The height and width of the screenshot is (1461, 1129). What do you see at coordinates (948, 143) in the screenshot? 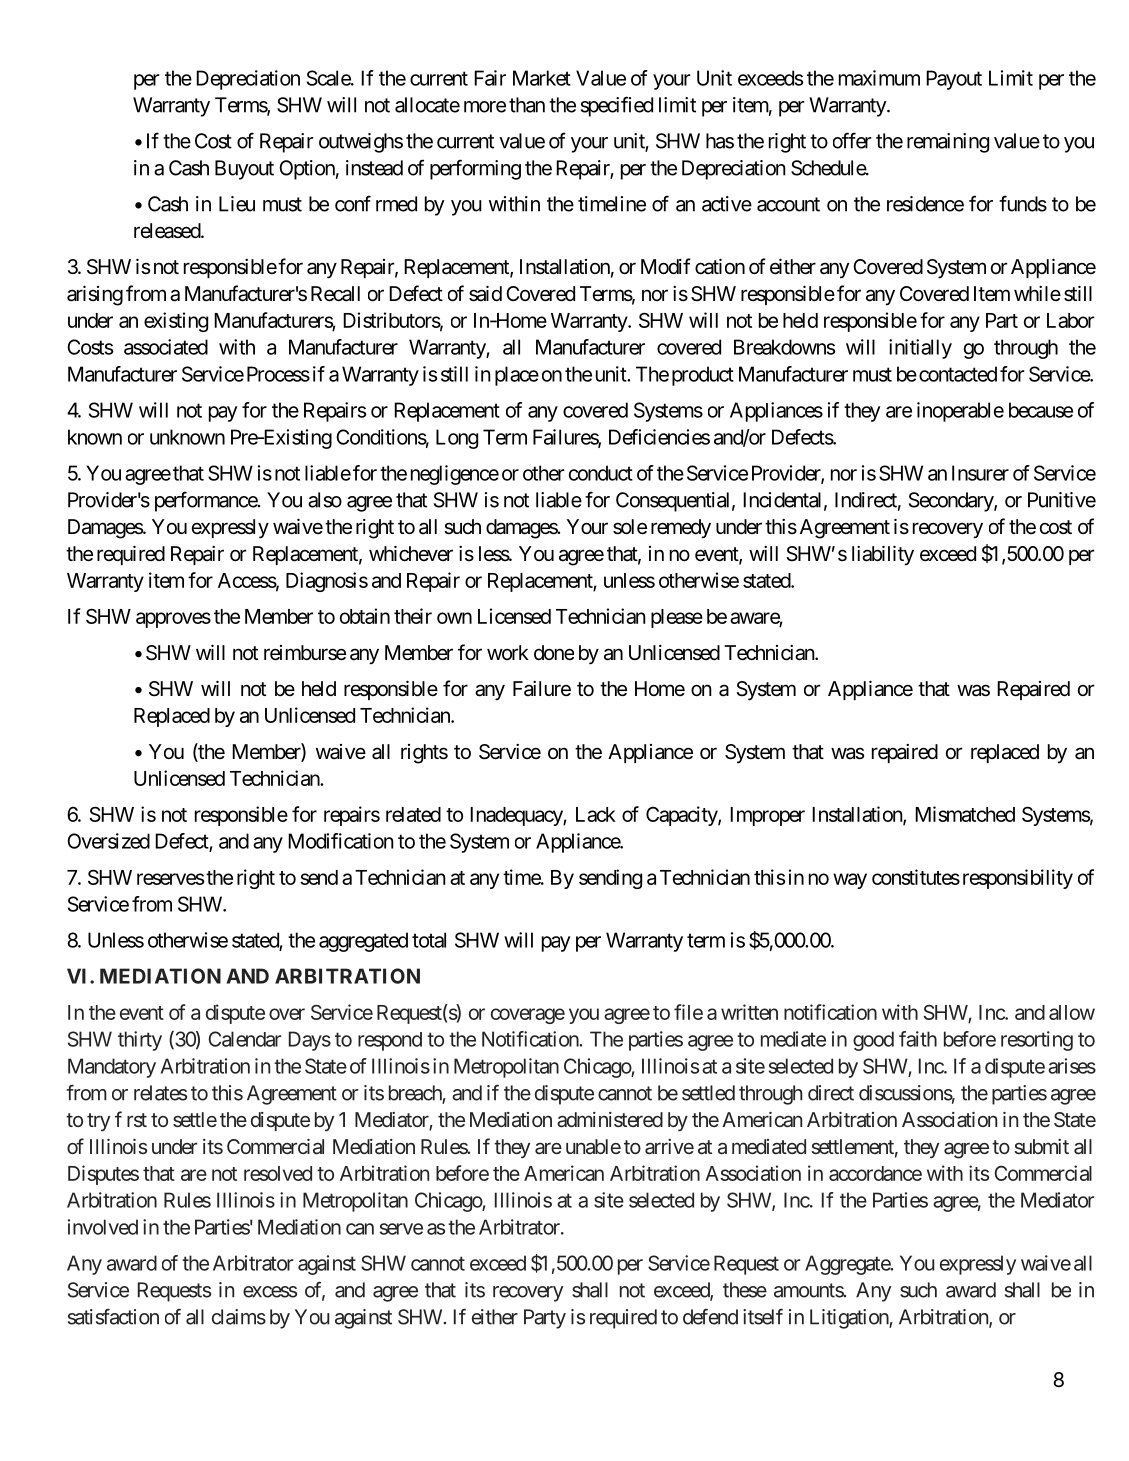
I see `remaining` at bounding box center [948, 143].
